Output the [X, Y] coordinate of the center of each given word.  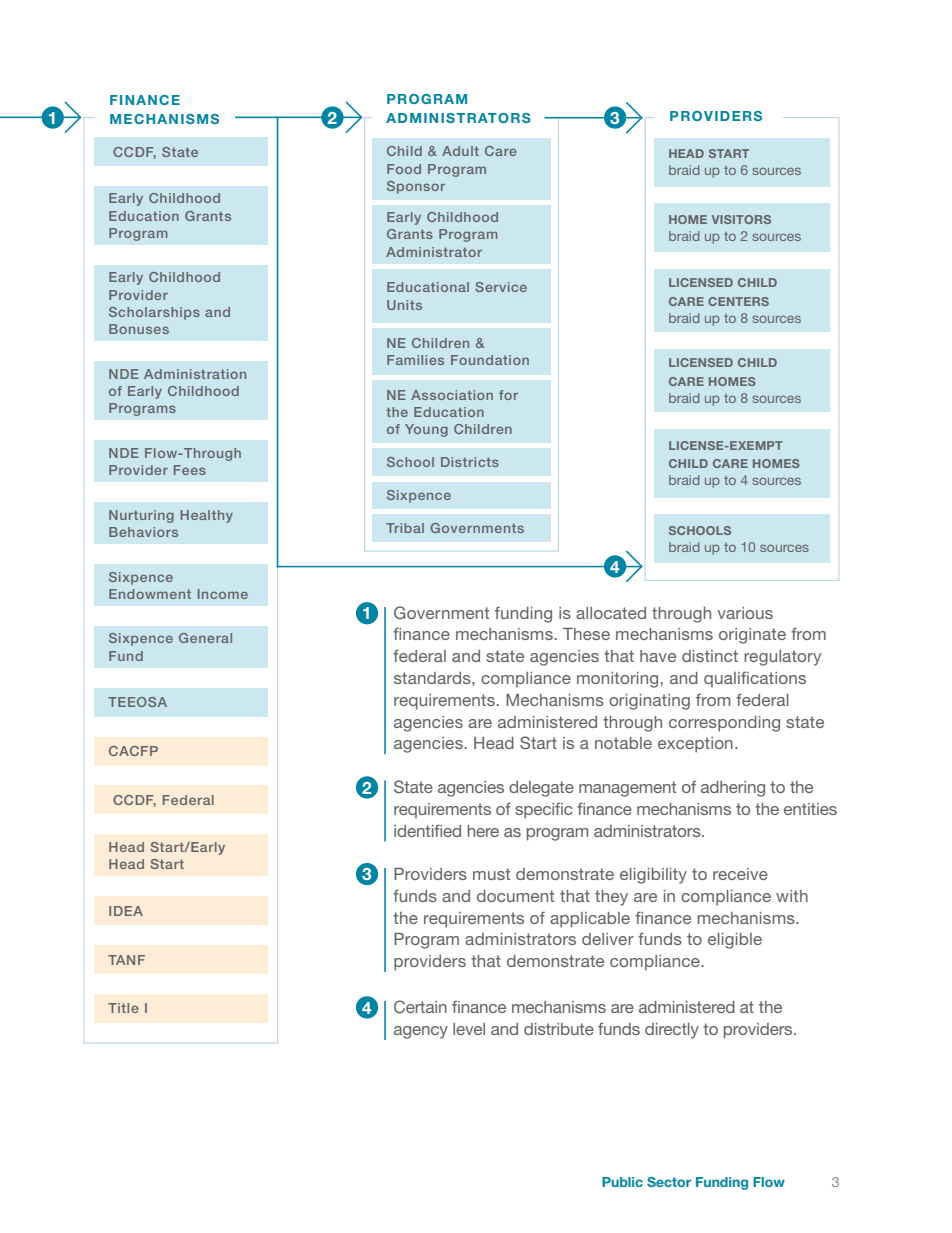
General [205, 638]
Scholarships [154, 313]
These [586, 634]
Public [622, 1182]
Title [123, 1008]
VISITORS [741, 219]
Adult [460, 151]
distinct [710, 656]
